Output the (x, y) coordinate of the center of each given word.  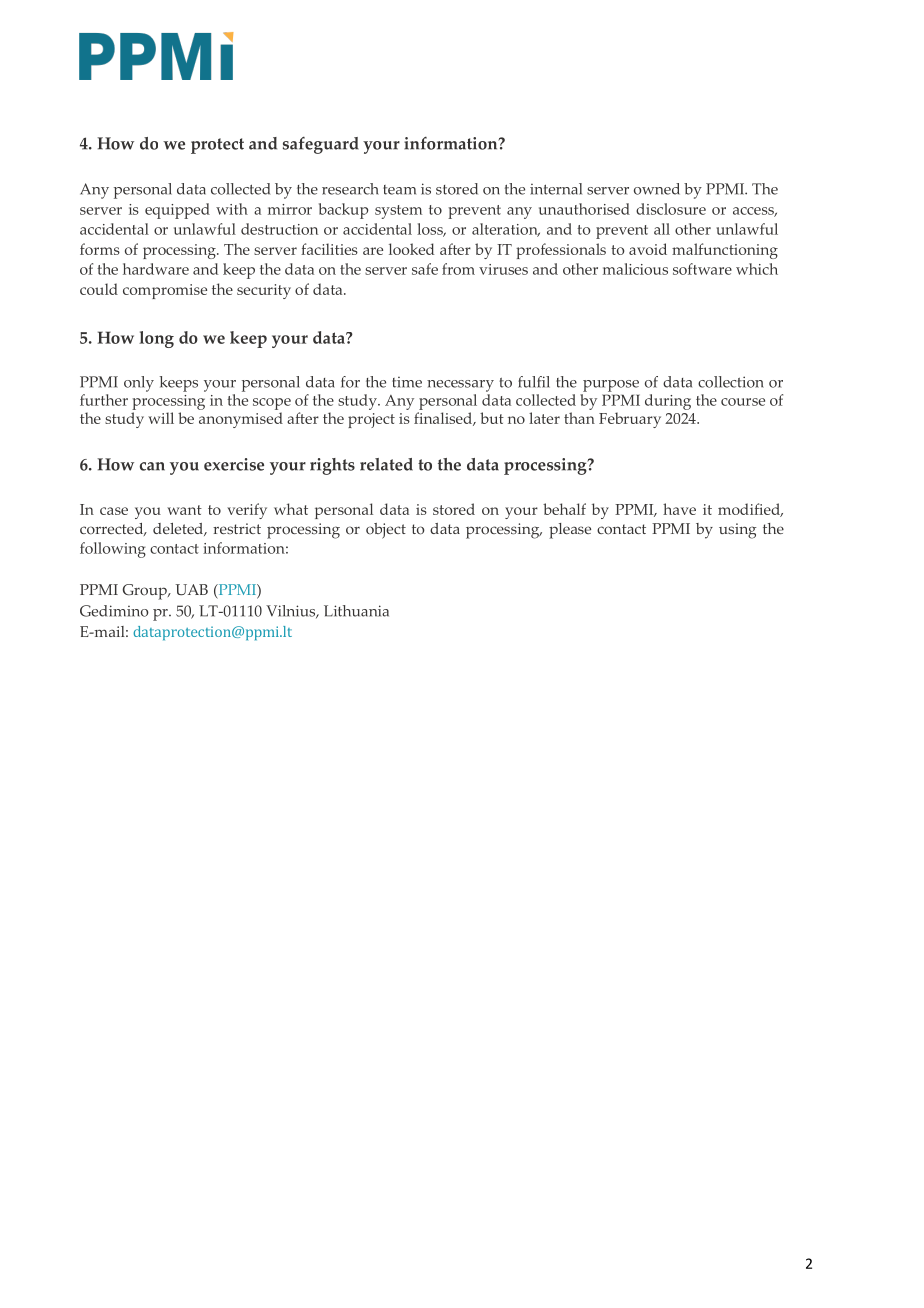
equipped (177, 211)
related (386, 464)
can (152, 466)
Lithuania (356, 611)
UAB (191, 590)
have (679, 509)
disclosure (671, 209)
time (407, 382)
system (398, 212)
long (156, 339)
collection (731, 382)
